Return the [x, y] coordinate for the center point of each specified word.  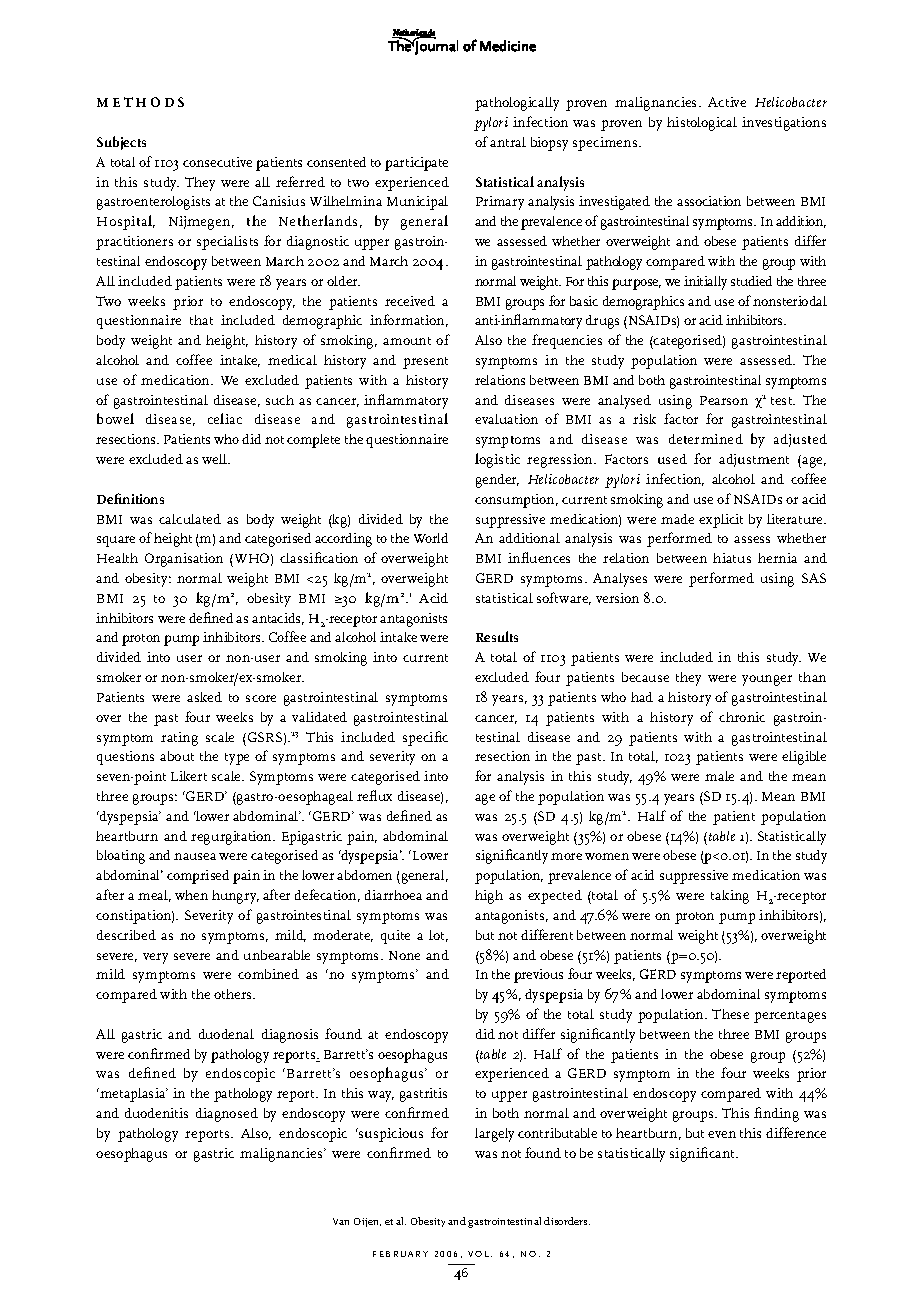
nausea [195, 856]
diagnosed [227, 1115]
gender [497, 481]
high [489, 897]
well [216, 459]
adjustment [754, 460]
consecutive [217, 162]
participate [416, 164]
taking [730, 897]
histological [702, 124]
